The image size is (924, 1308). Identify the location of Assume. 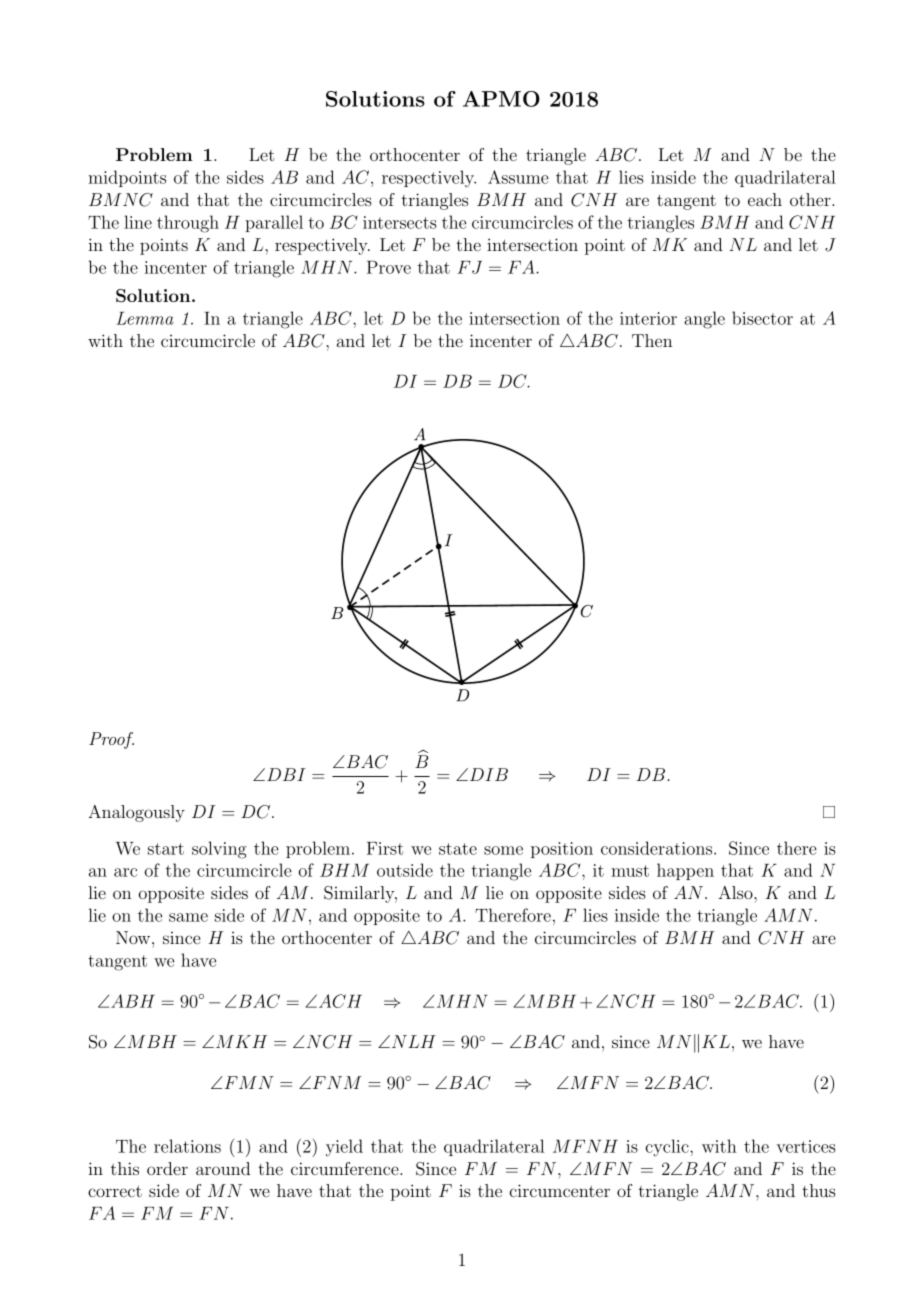
(518, 177).
